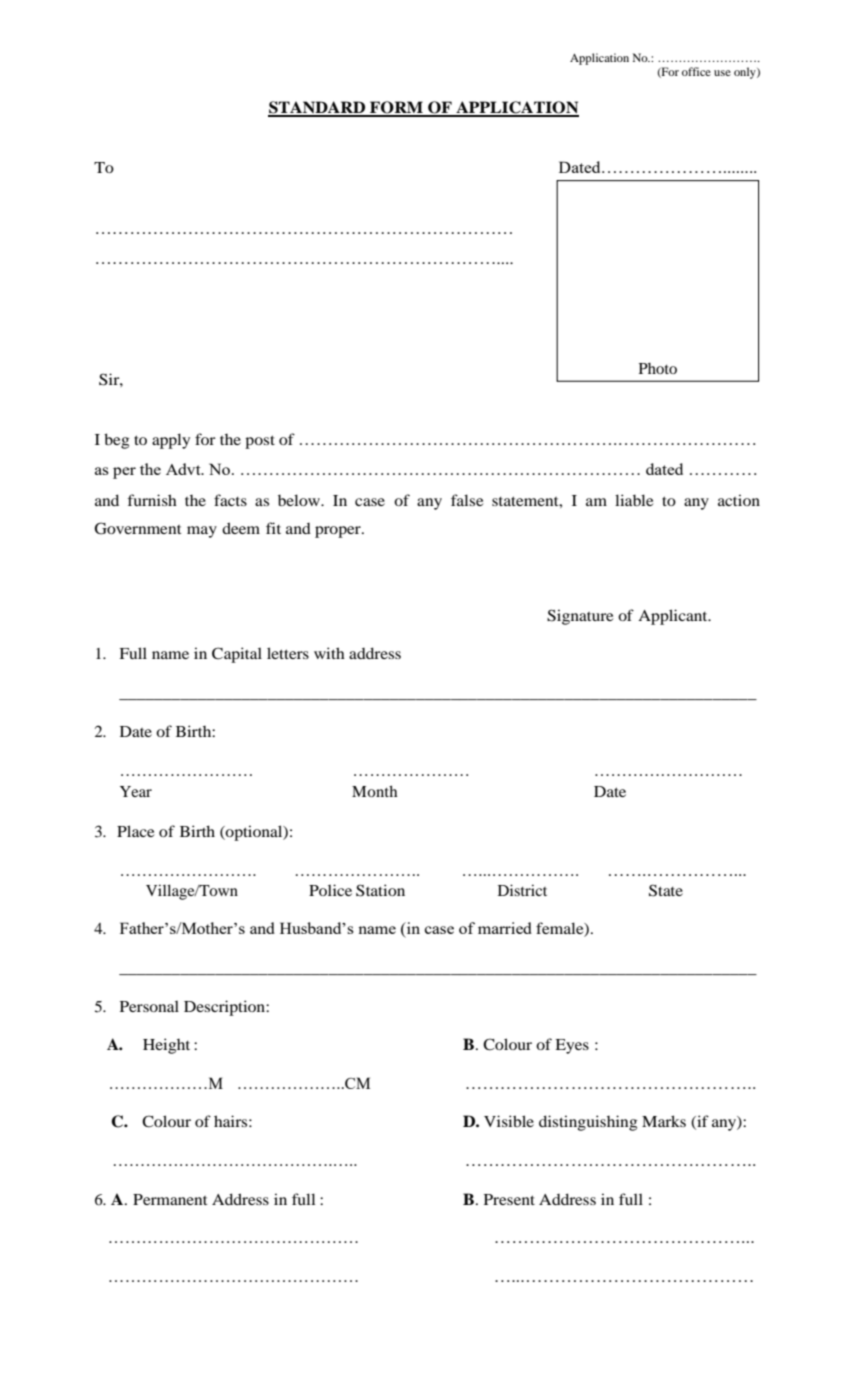 This image has width=849, height=1400. Describe the element at coordinates (135, 831) in the image. I see `Place` at that location.
